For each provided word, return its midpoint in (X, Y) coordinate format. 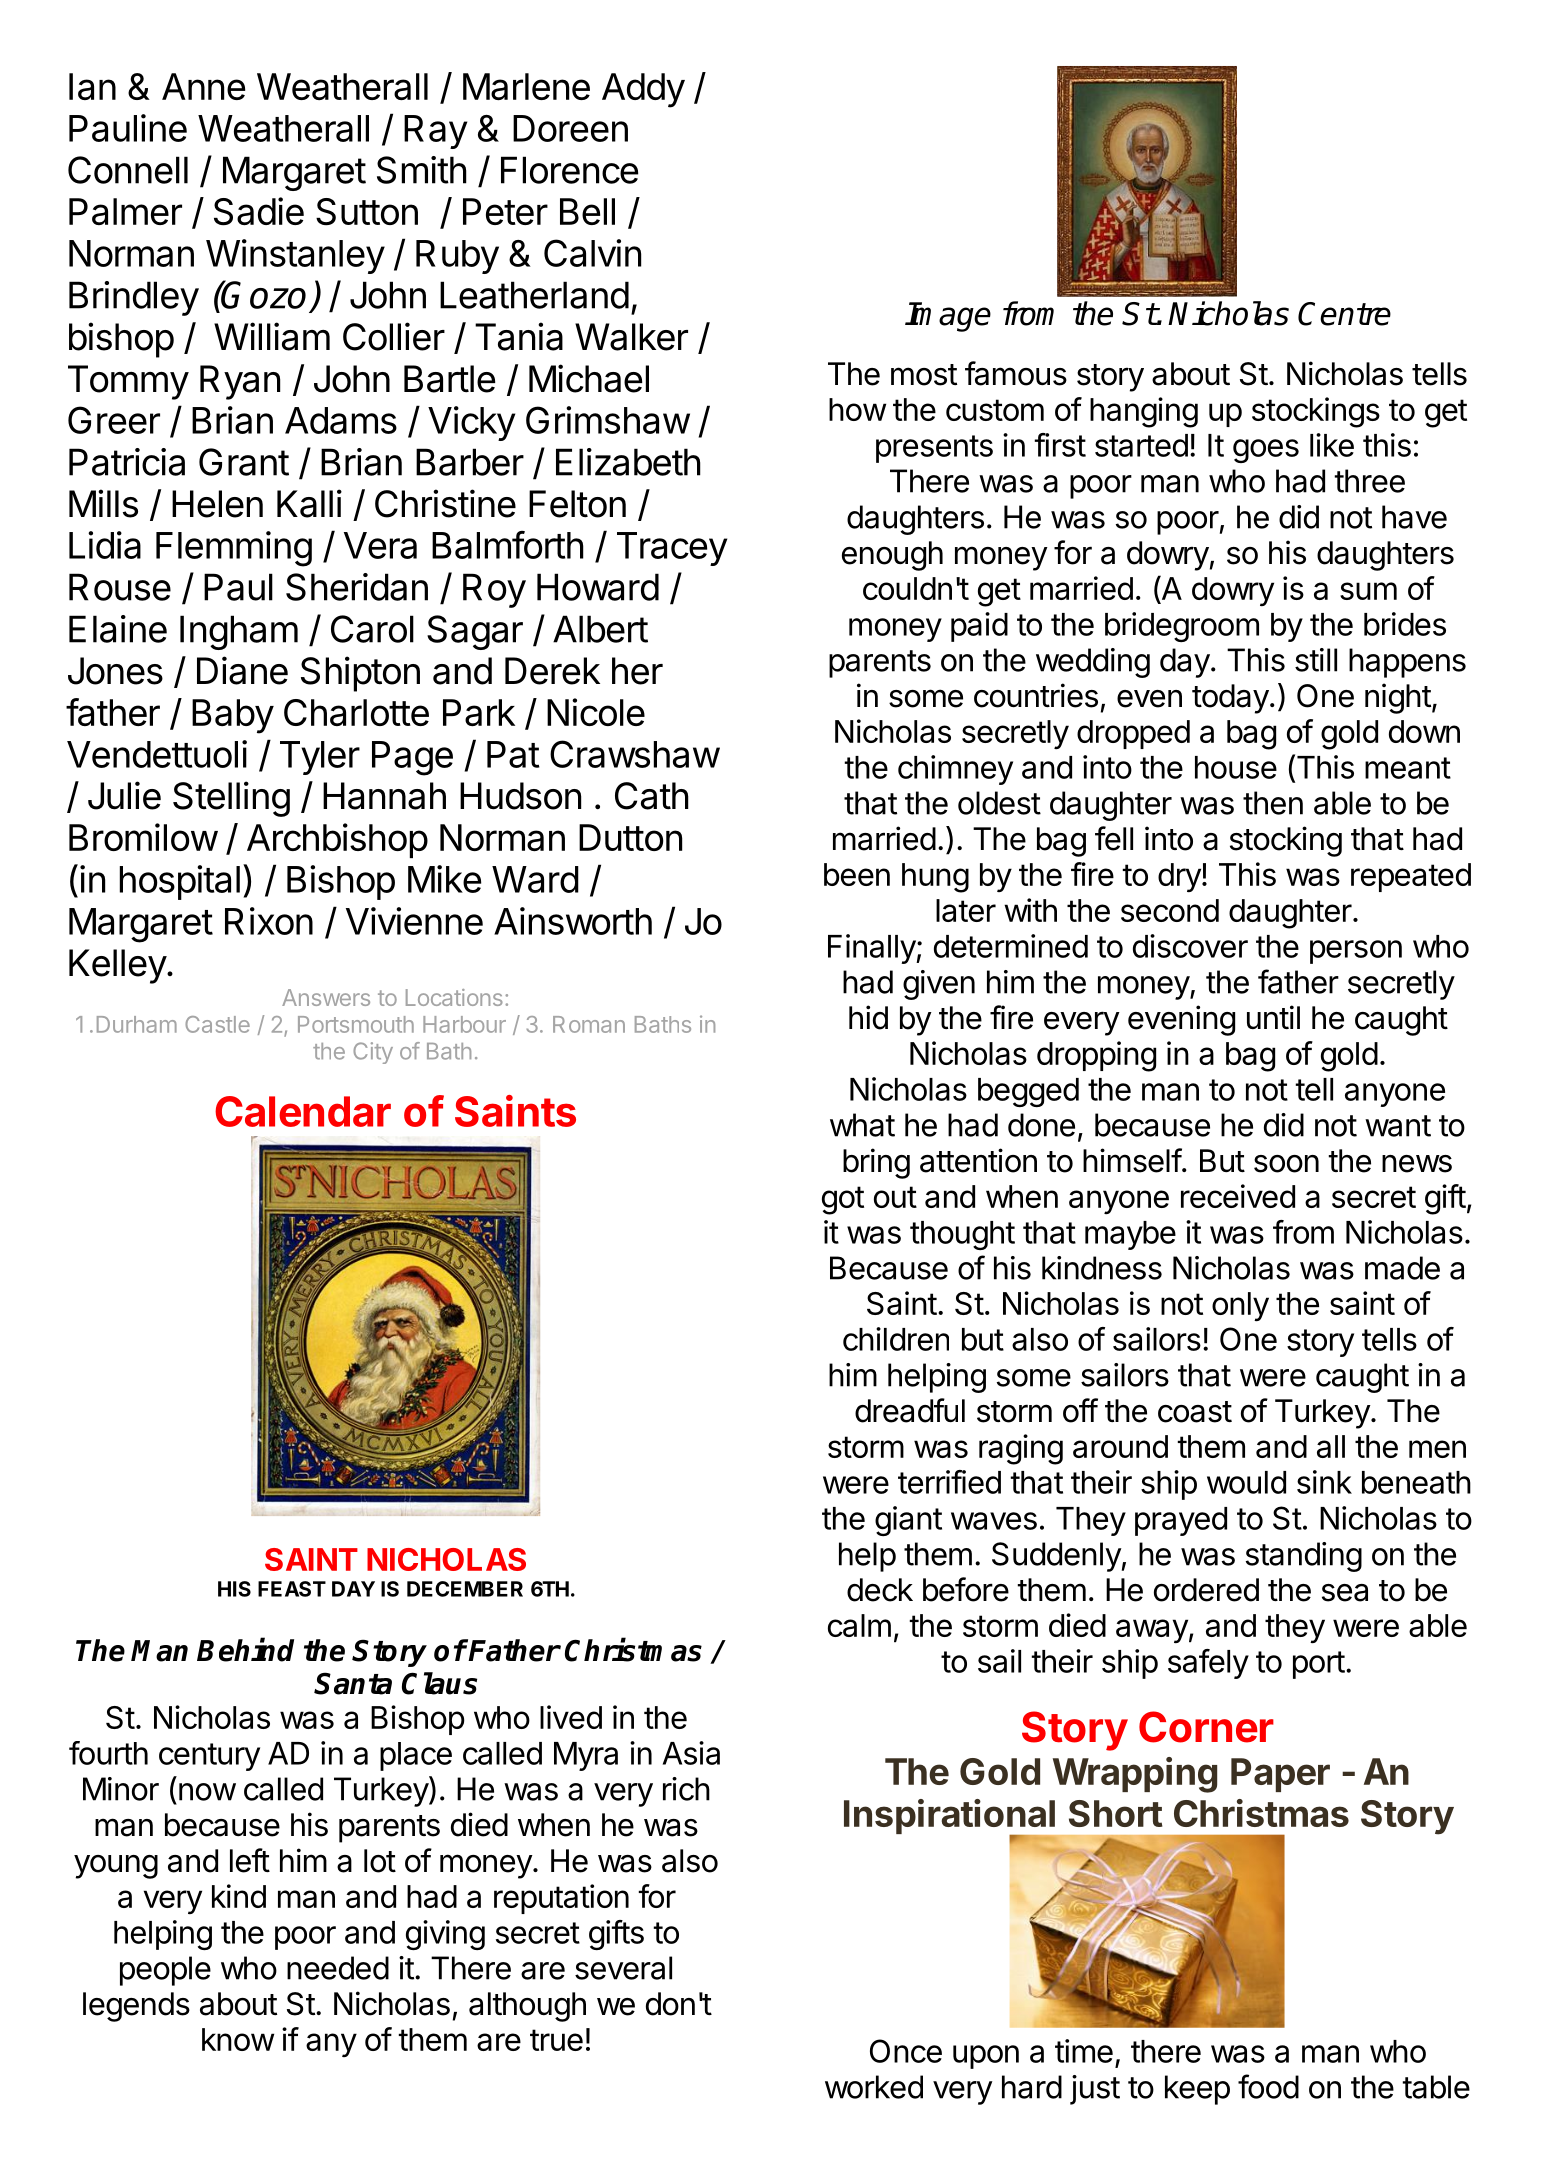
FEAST (292, 1589)
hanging (1144, 412)
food (1268, 2086)
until (1273, 1017)
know (238, 2039)
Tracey (672, 549)
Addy (643, 90)
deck (880, 1590)
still (1316, 660)
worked (874, 2087)
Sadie (259, 211)
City (373, 1053)
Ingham (239, 632)
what (862, 1125)
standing (1304, 1557)
